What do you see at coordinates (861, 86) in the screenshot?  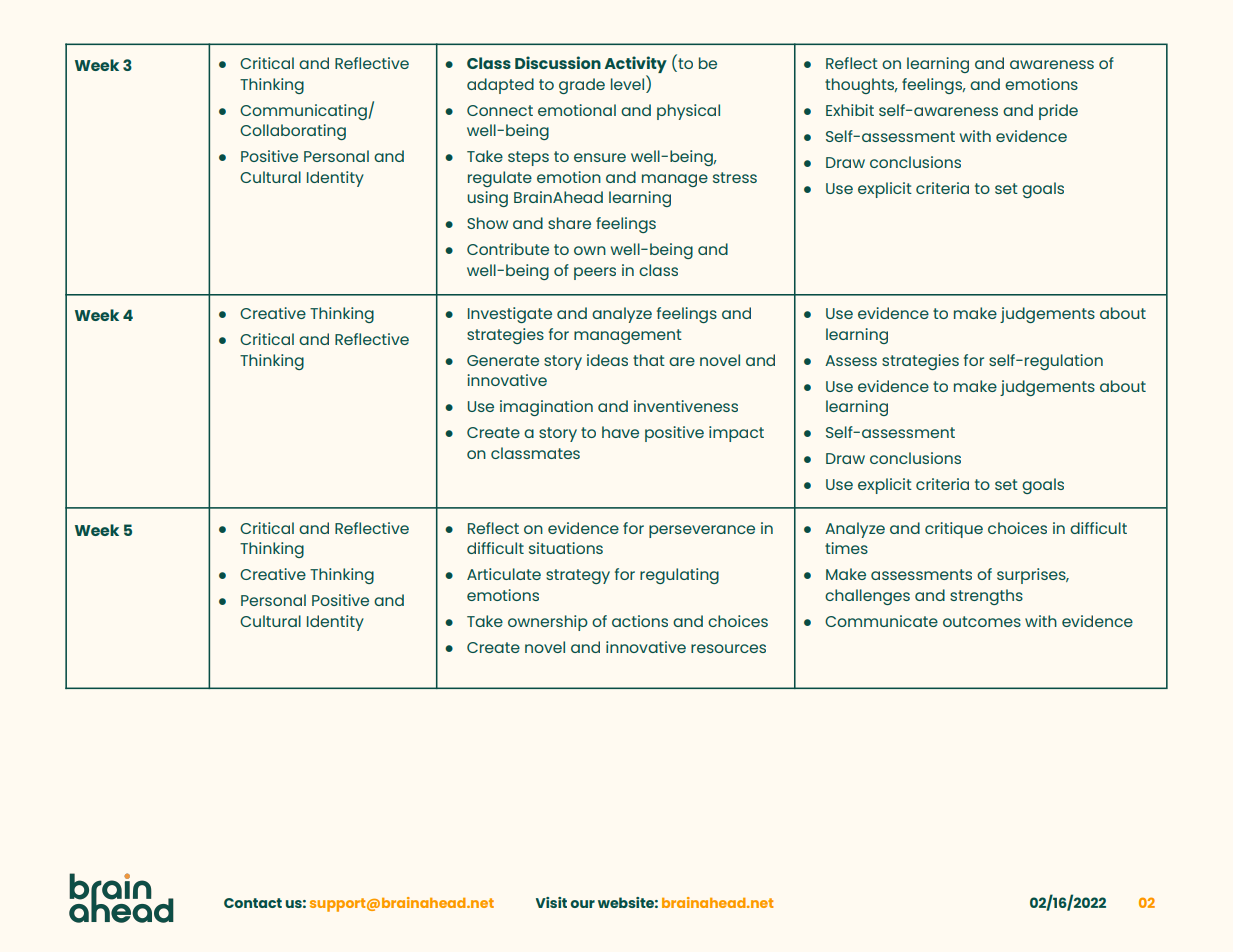 I see `thoughts` at bounding box center [861, 86].
